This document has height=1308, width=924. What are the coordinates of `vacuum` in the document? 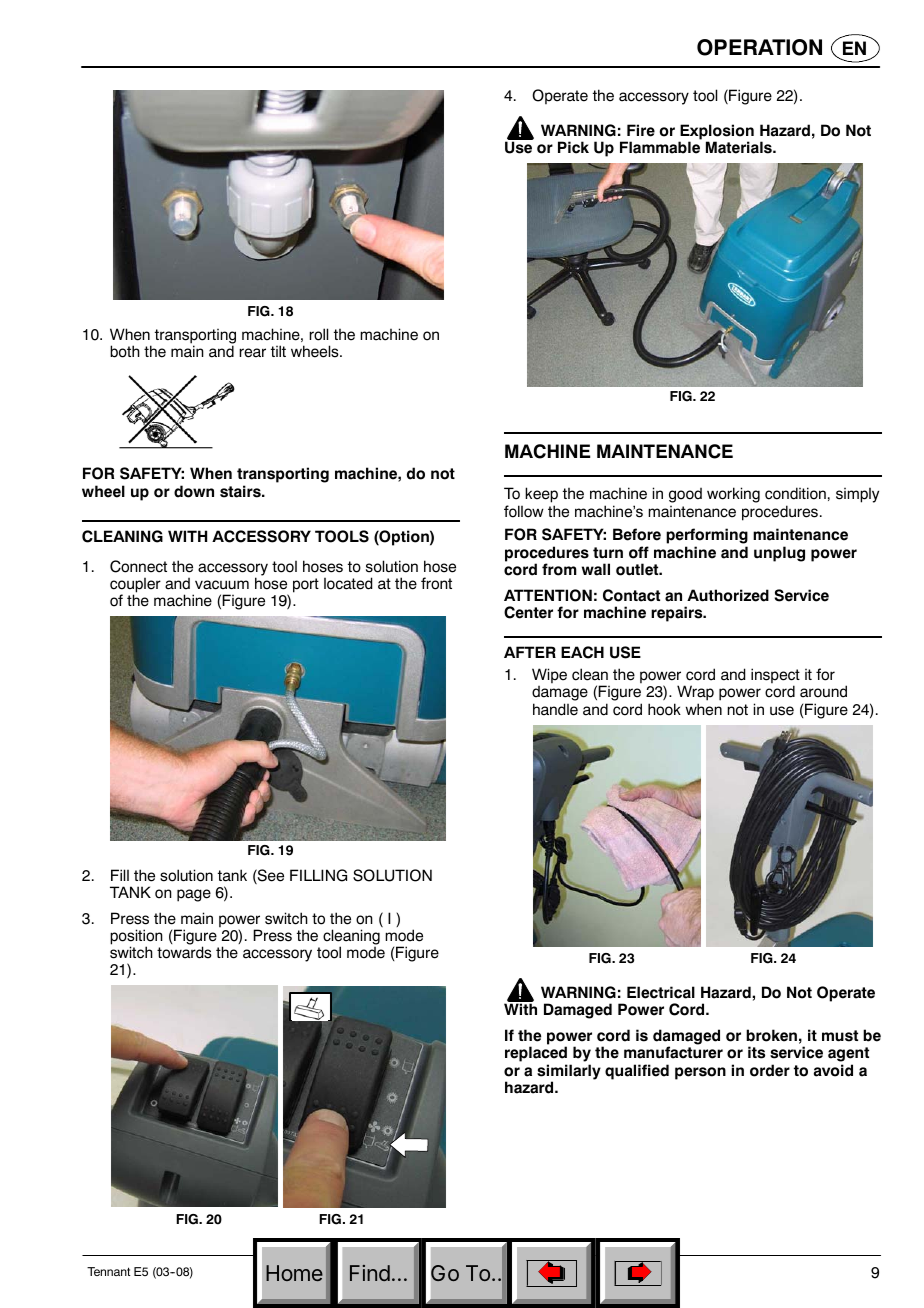 It's located at (222, 585).
